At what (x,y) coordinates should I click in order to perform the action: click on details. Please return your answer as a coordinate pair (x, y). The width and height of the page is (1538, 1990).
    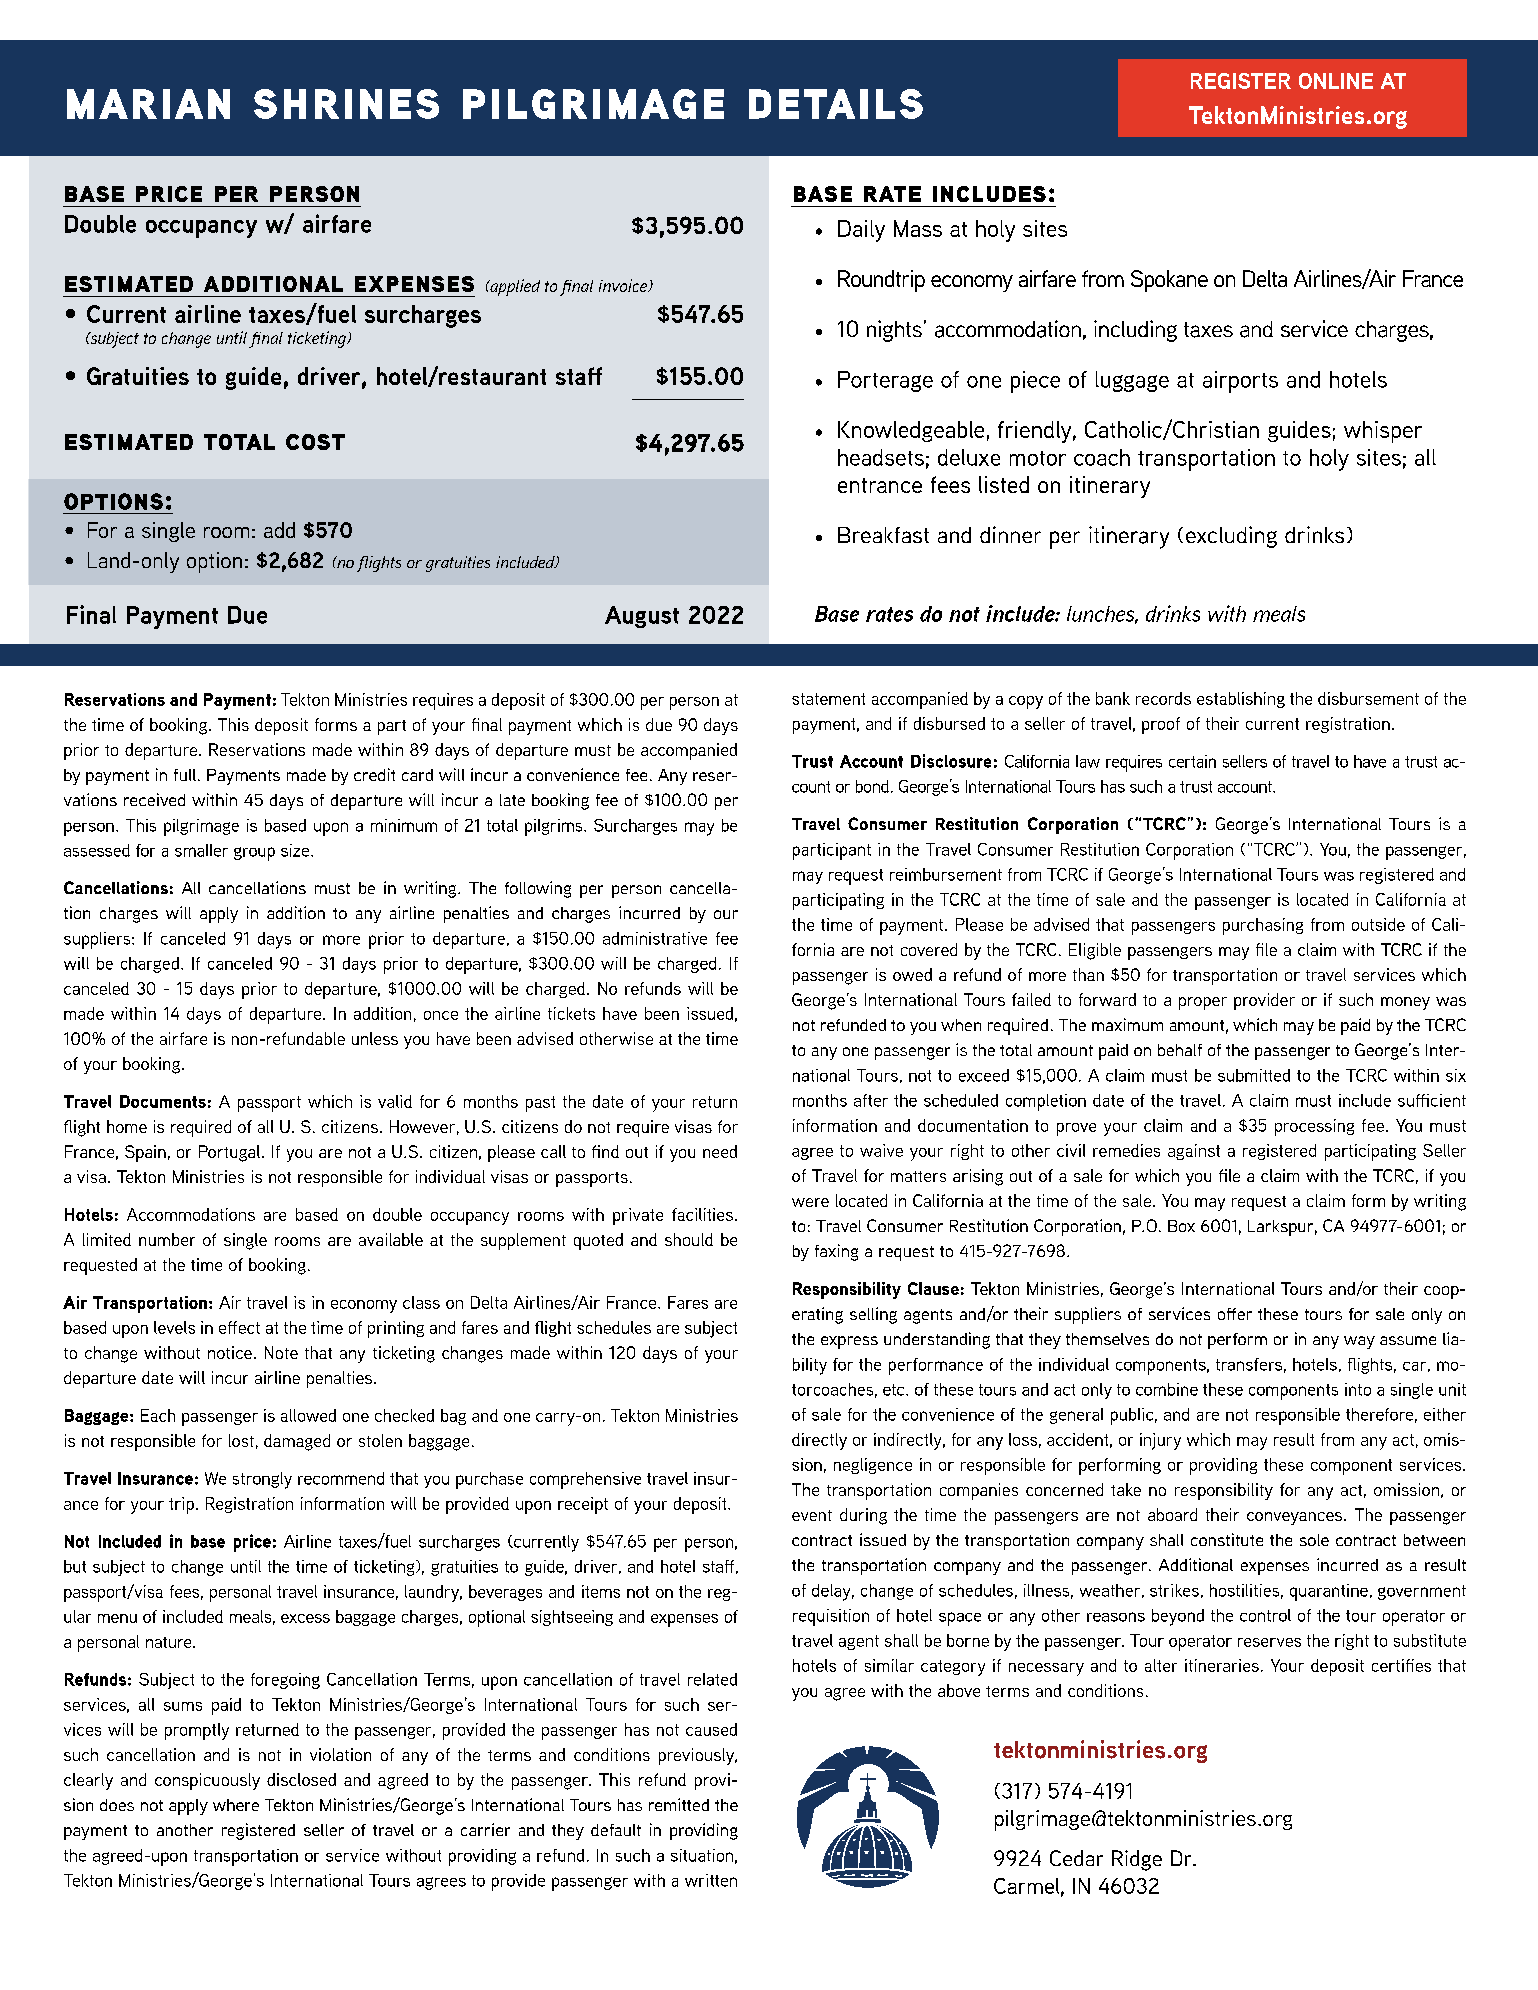
    Looking at the image, I should click on (836, 104).
